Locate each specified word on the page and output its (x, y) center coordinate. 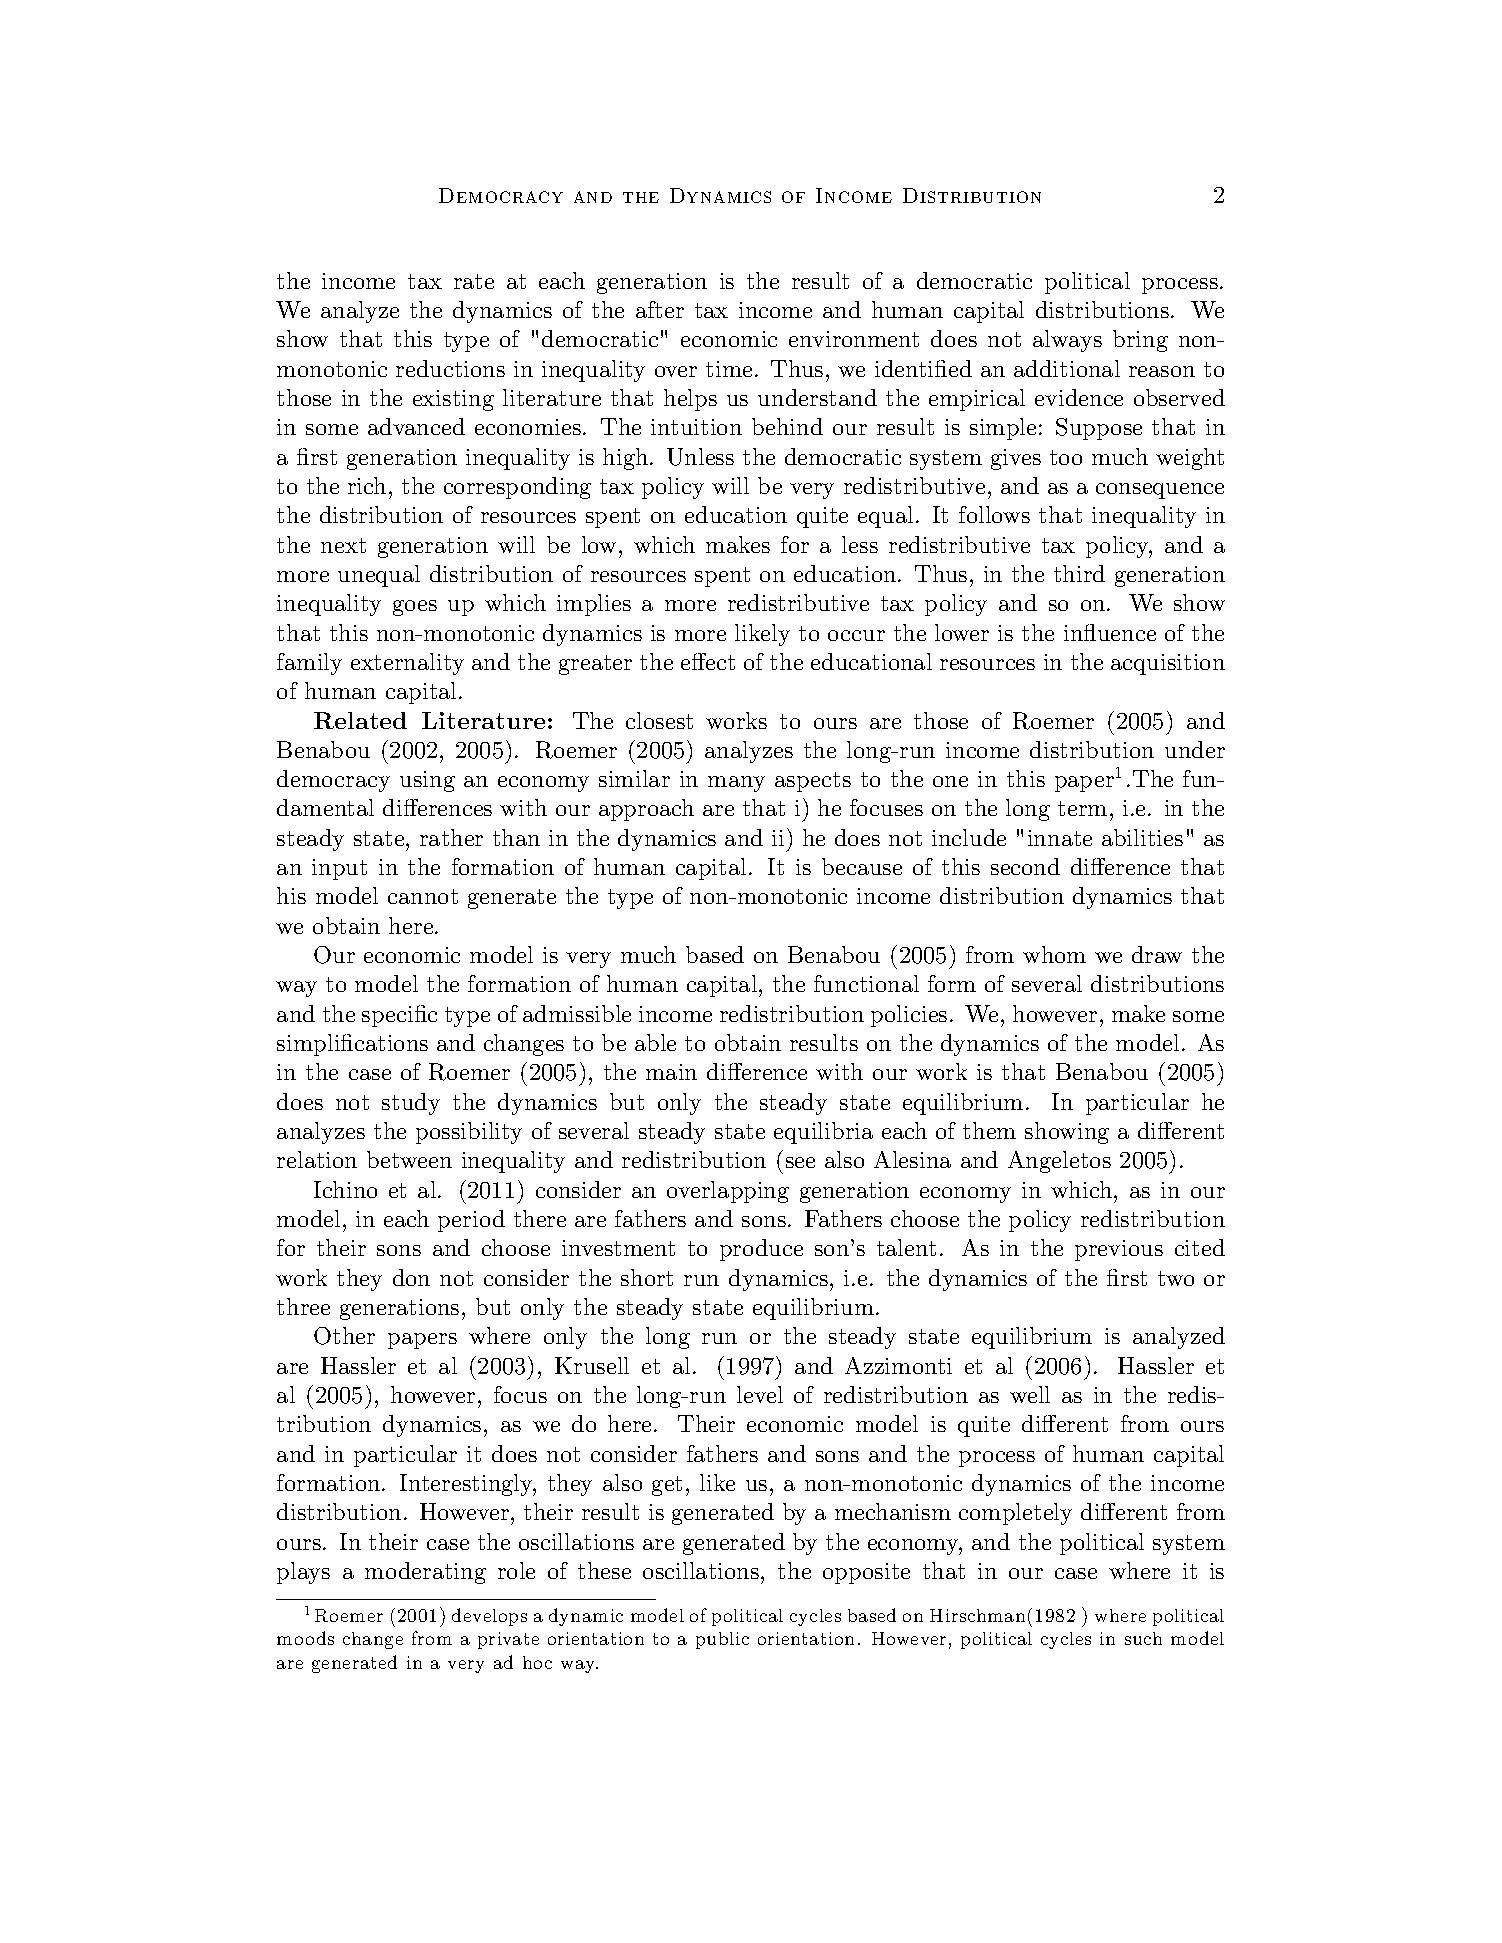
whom (1054, 954)
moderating (425, 1573)
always (1067, 341)
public (722, 1640)
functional (866, 983)
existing (453, 400)
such (1143, 1638)
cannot (423, 896)
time (729, 369)
